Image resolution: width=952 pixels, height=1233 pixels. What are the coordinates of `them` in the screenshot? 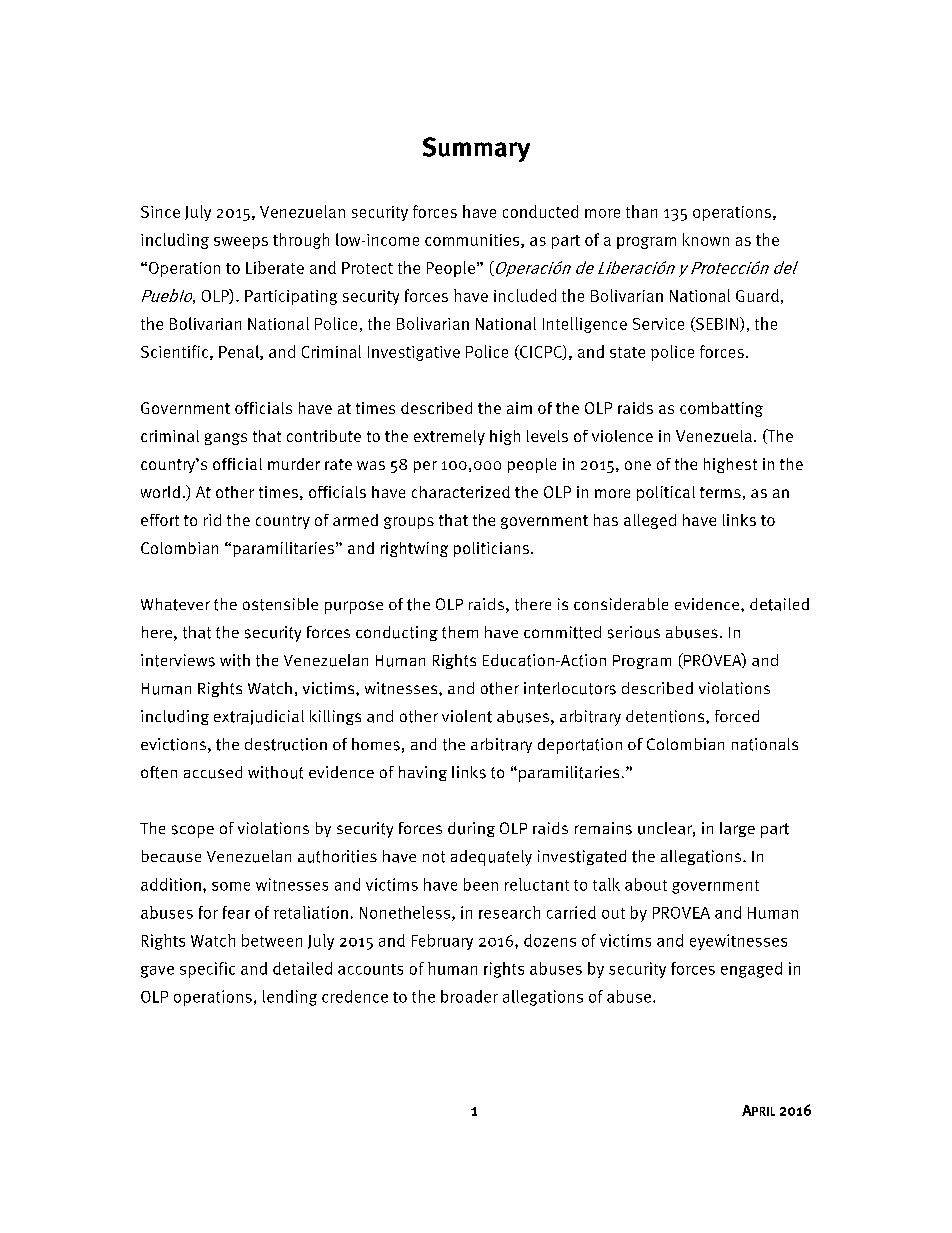 It's located at (460, 632).
